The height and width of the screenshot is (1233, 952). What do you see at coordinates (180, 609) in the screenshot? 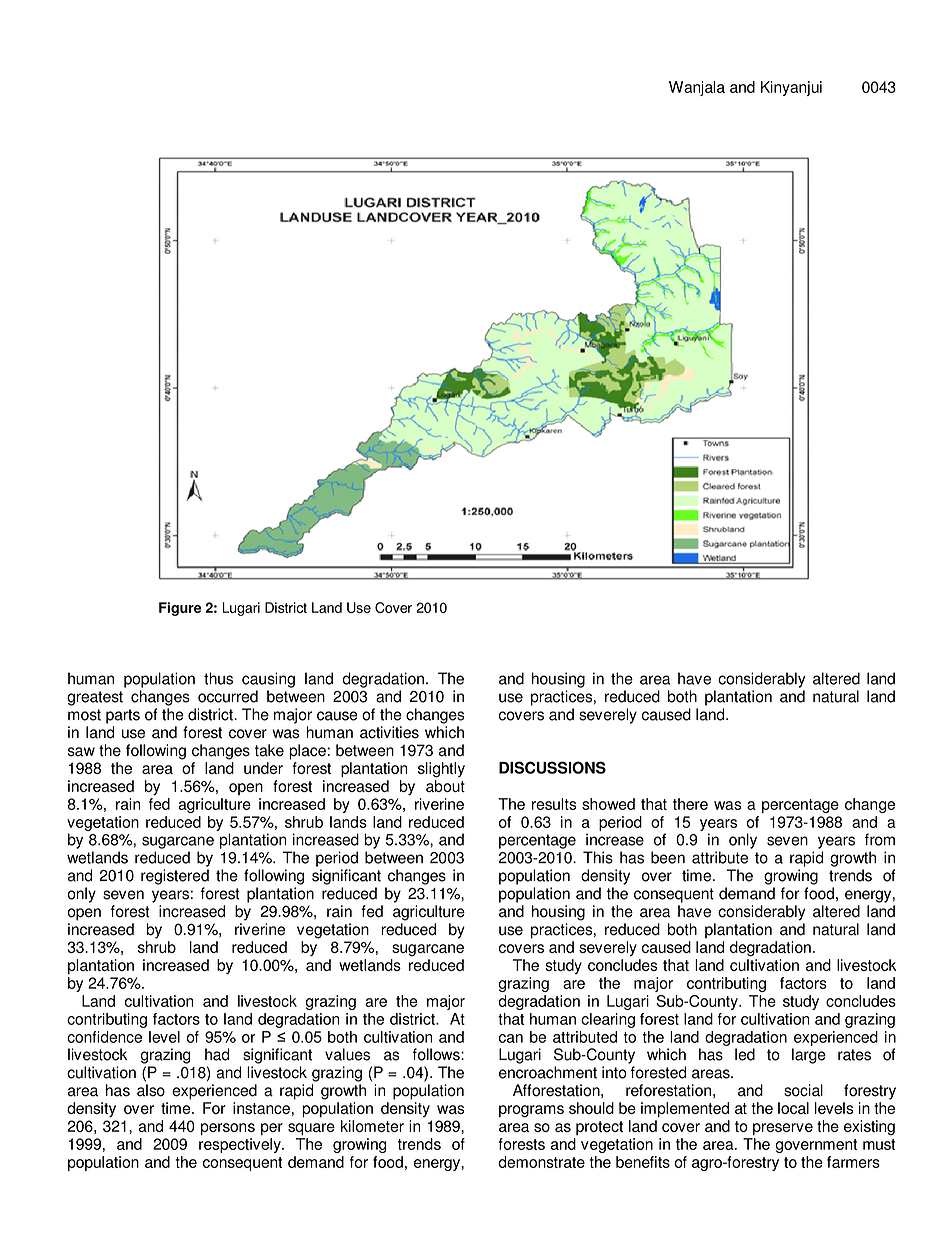
I see `Figure` at bounding box center [180, 609].
